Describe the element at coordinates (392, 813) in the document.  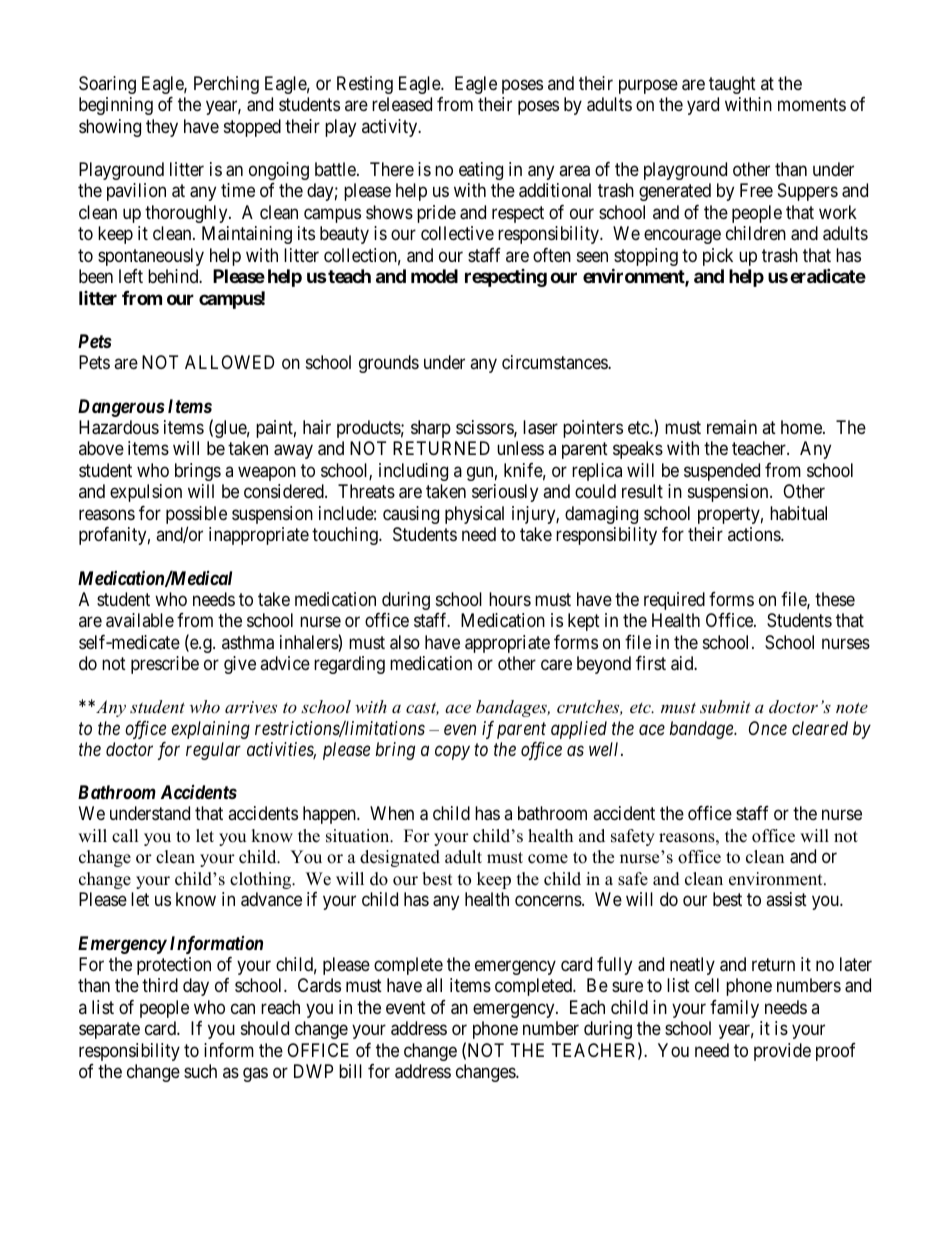
I see `When` at that location.
